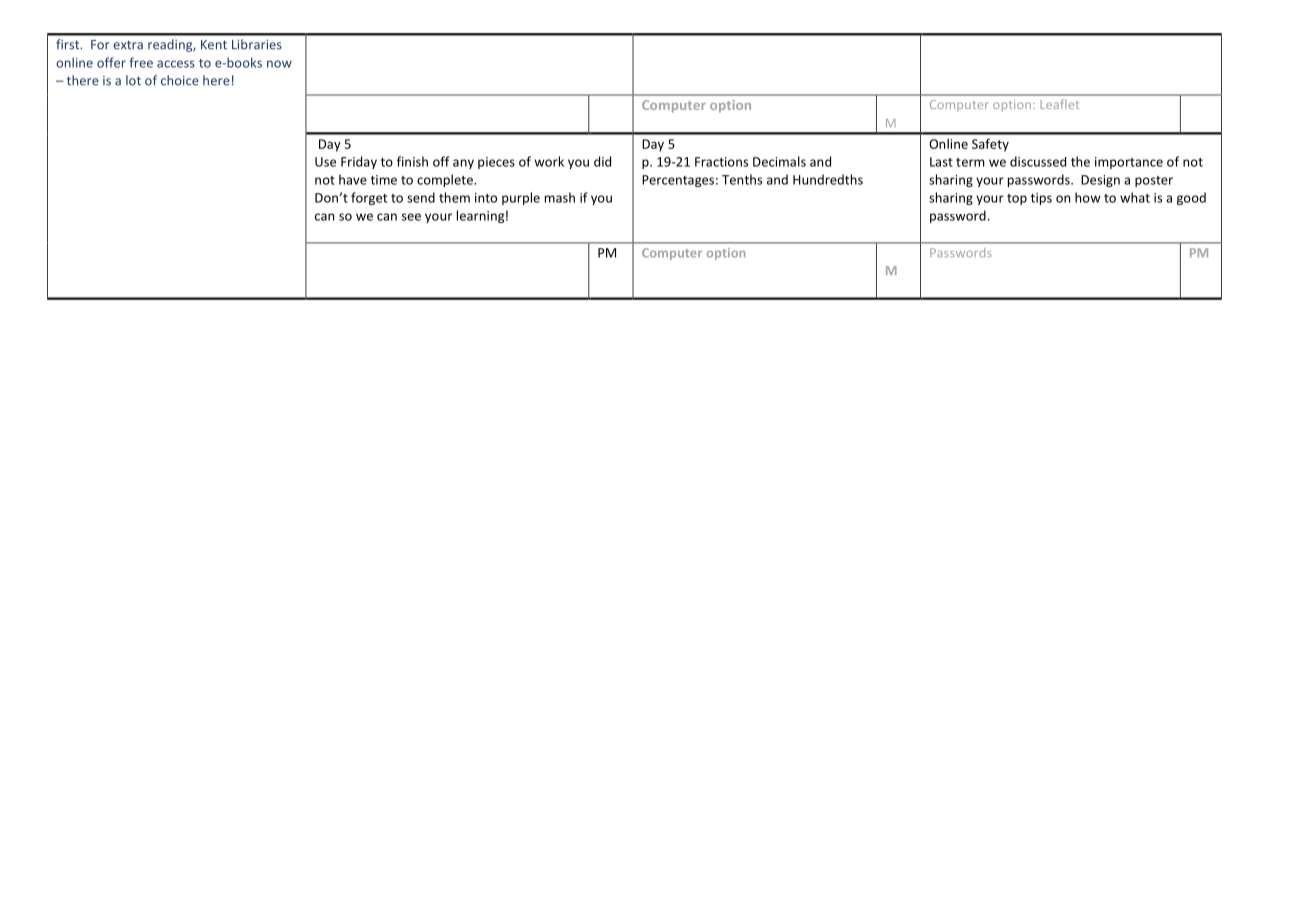 Image resolution: width=1308 pixels, height=924 pixels. Describe the element at coordinates (411, 217) in the screenshot. I see `see` at that location.
